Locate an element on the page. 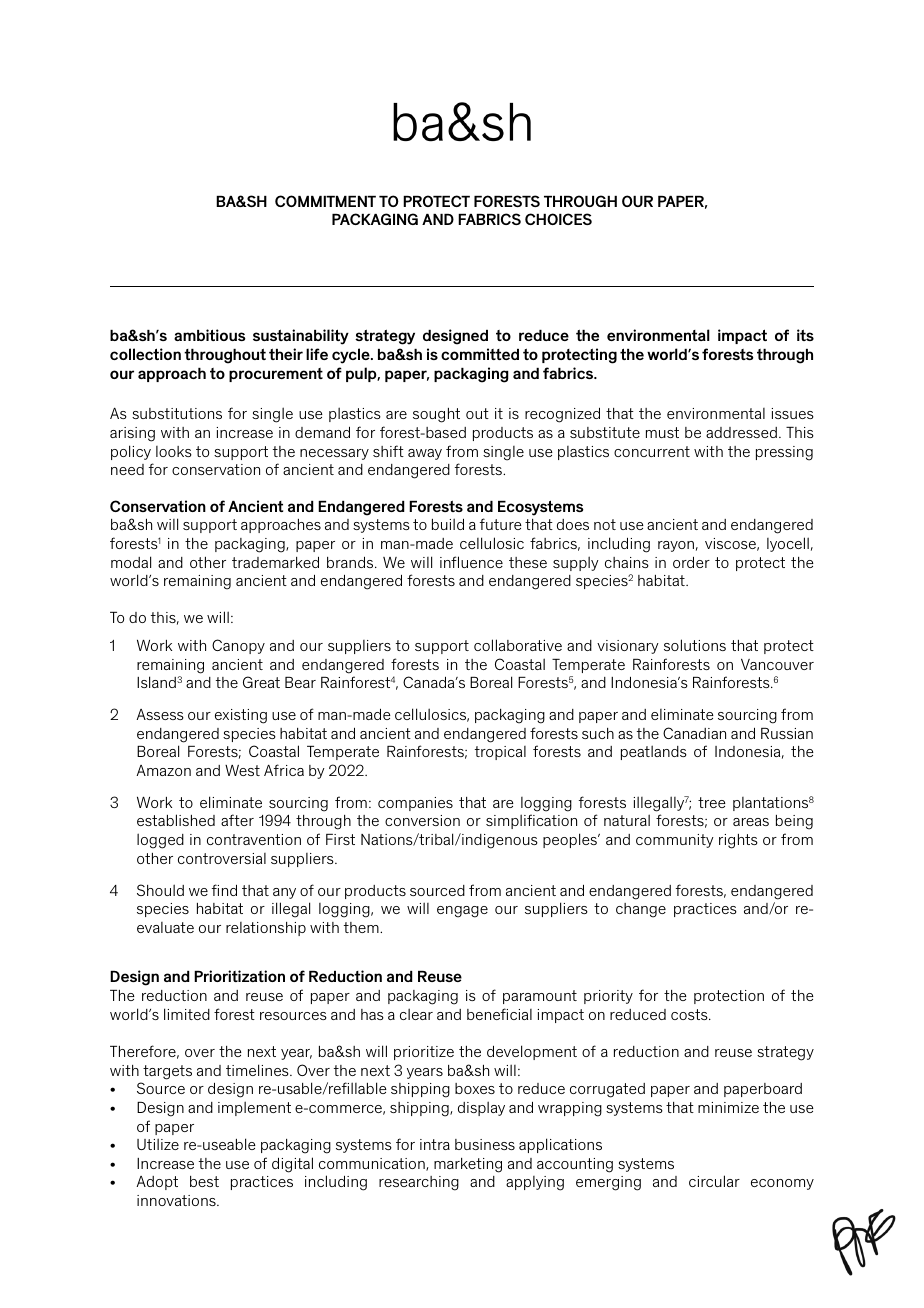  away is located at coordinates (425, 454).
